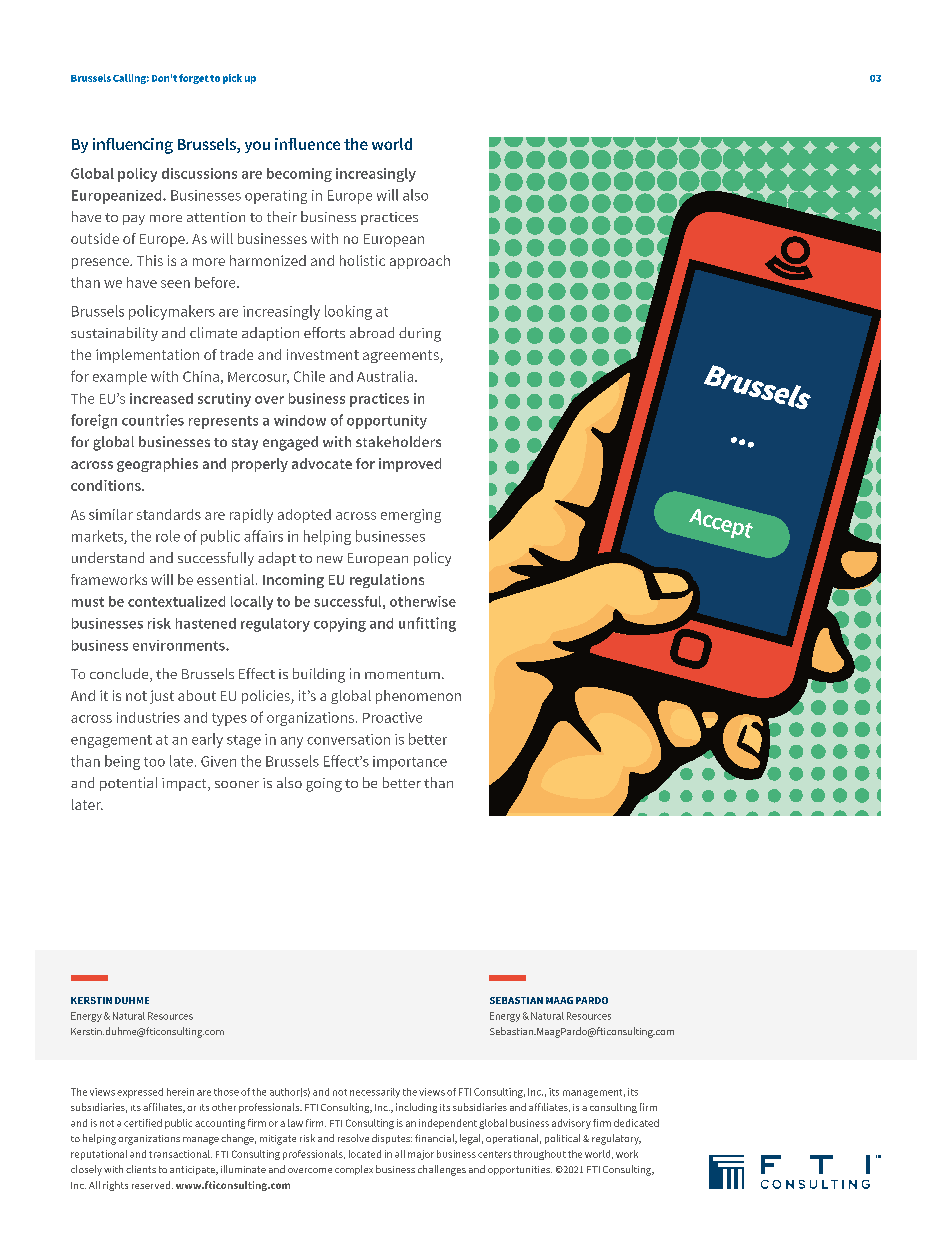  Describe the element at coordinates (410, 763) in the screenshot. I see `importance` at that location.
